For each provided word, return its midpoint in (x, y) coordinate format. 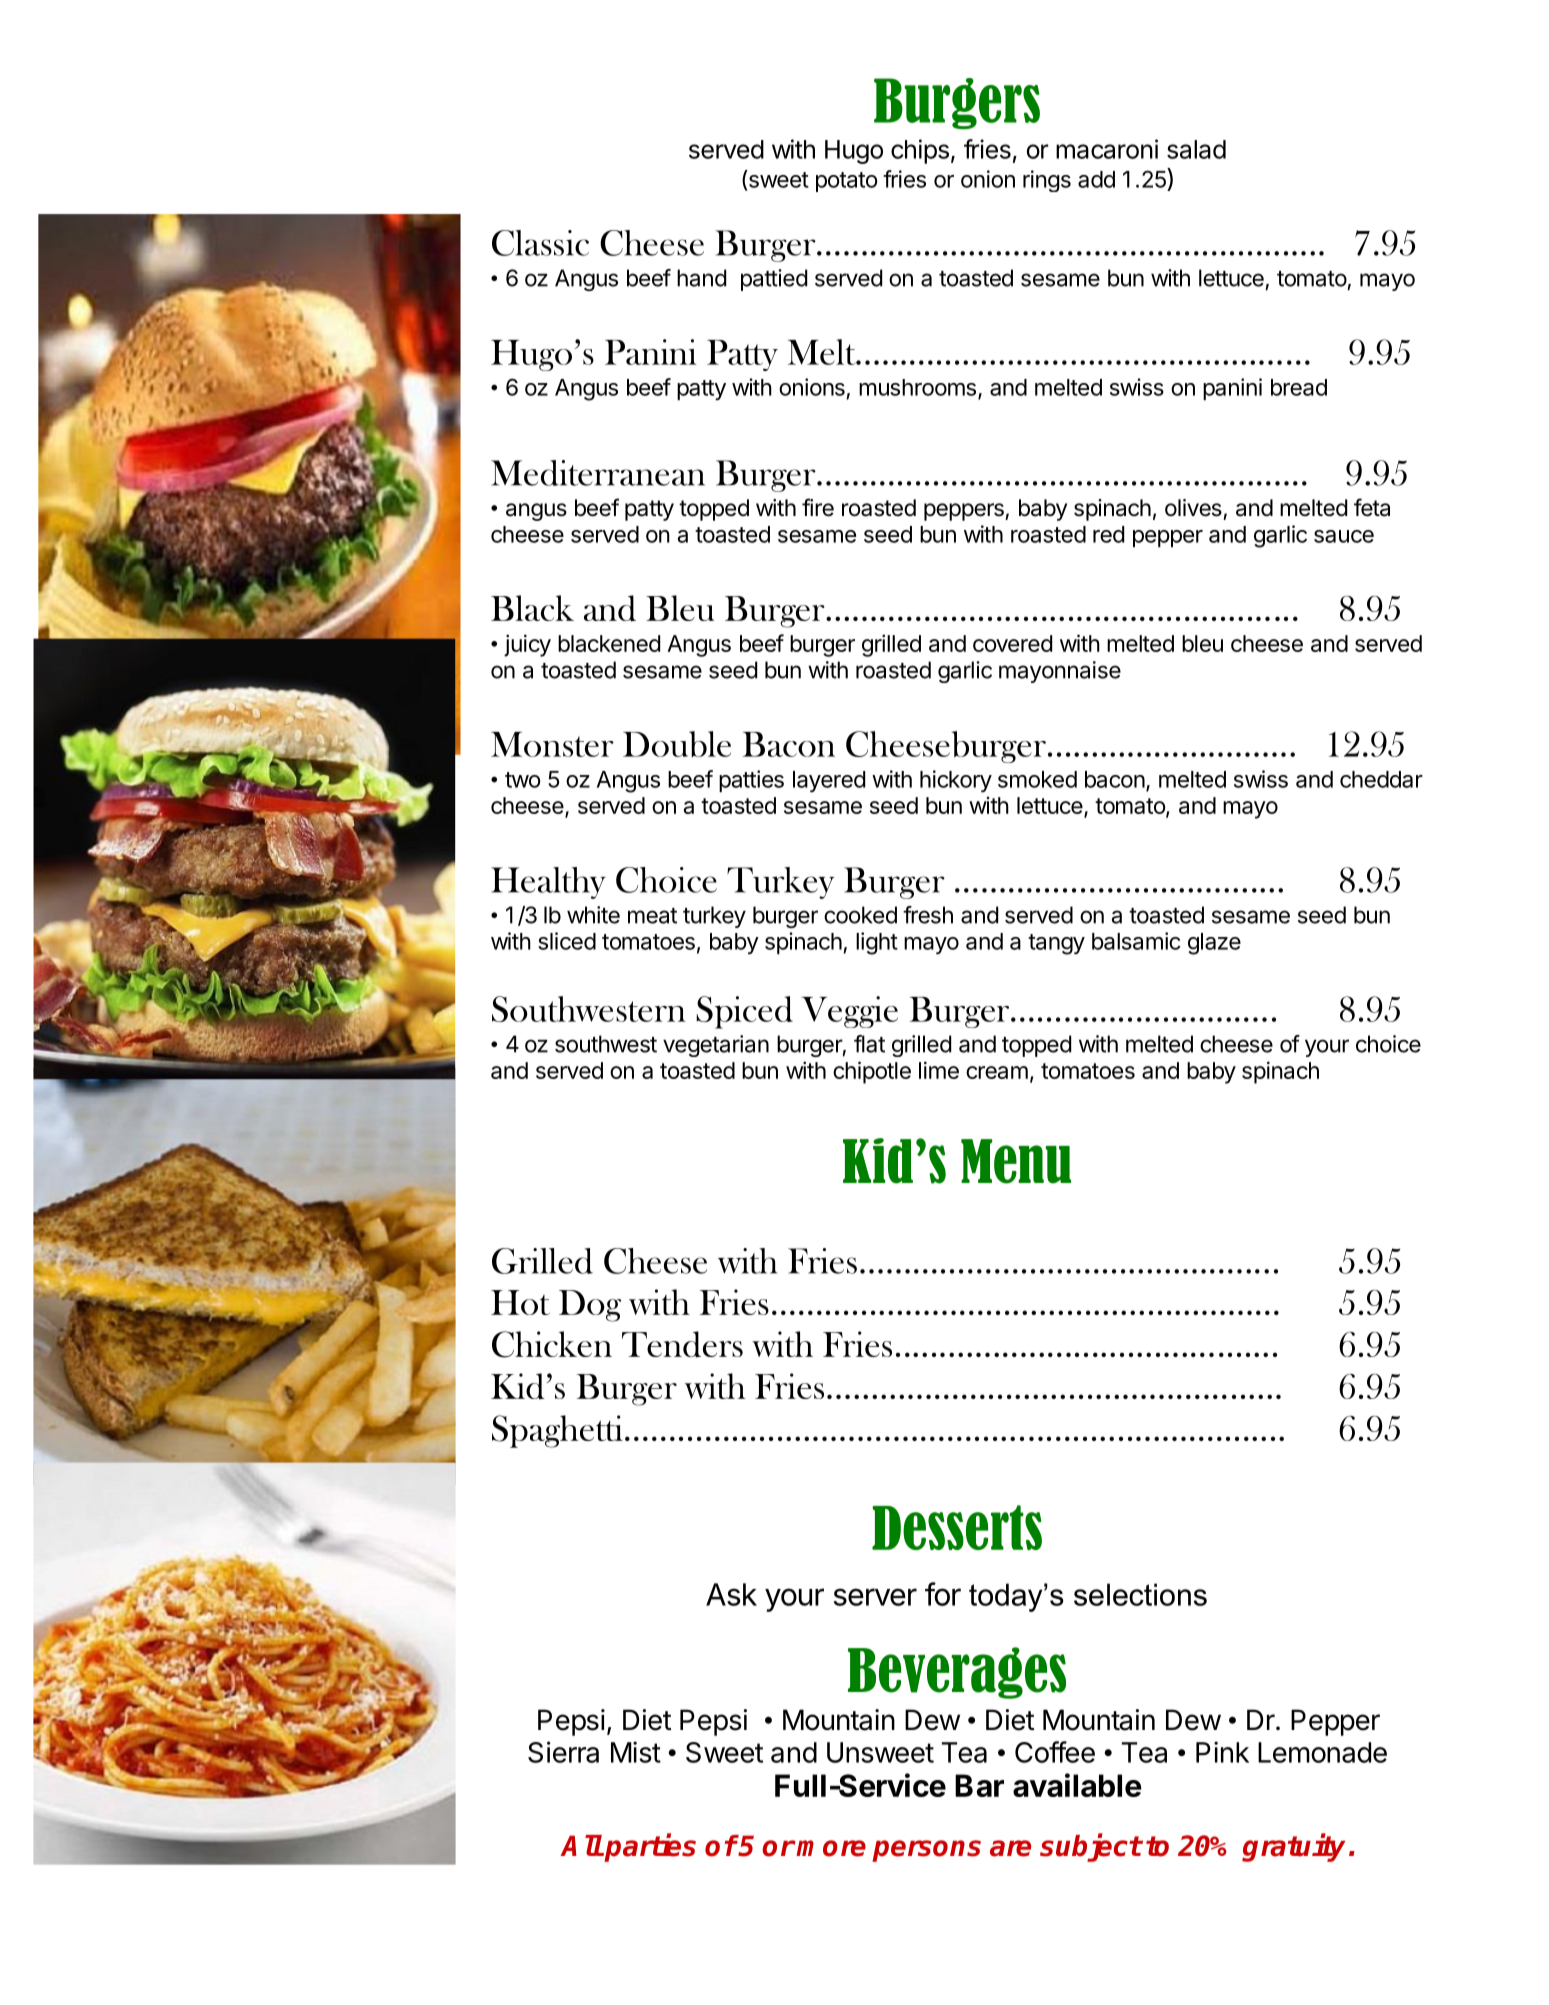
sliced (567, 941)
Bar (979, 1785)
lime (939, 1070)
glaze (1214, 944)
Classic (540, 243)
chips (920, 151)
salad (1196, 149)
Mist (636, 1752)
